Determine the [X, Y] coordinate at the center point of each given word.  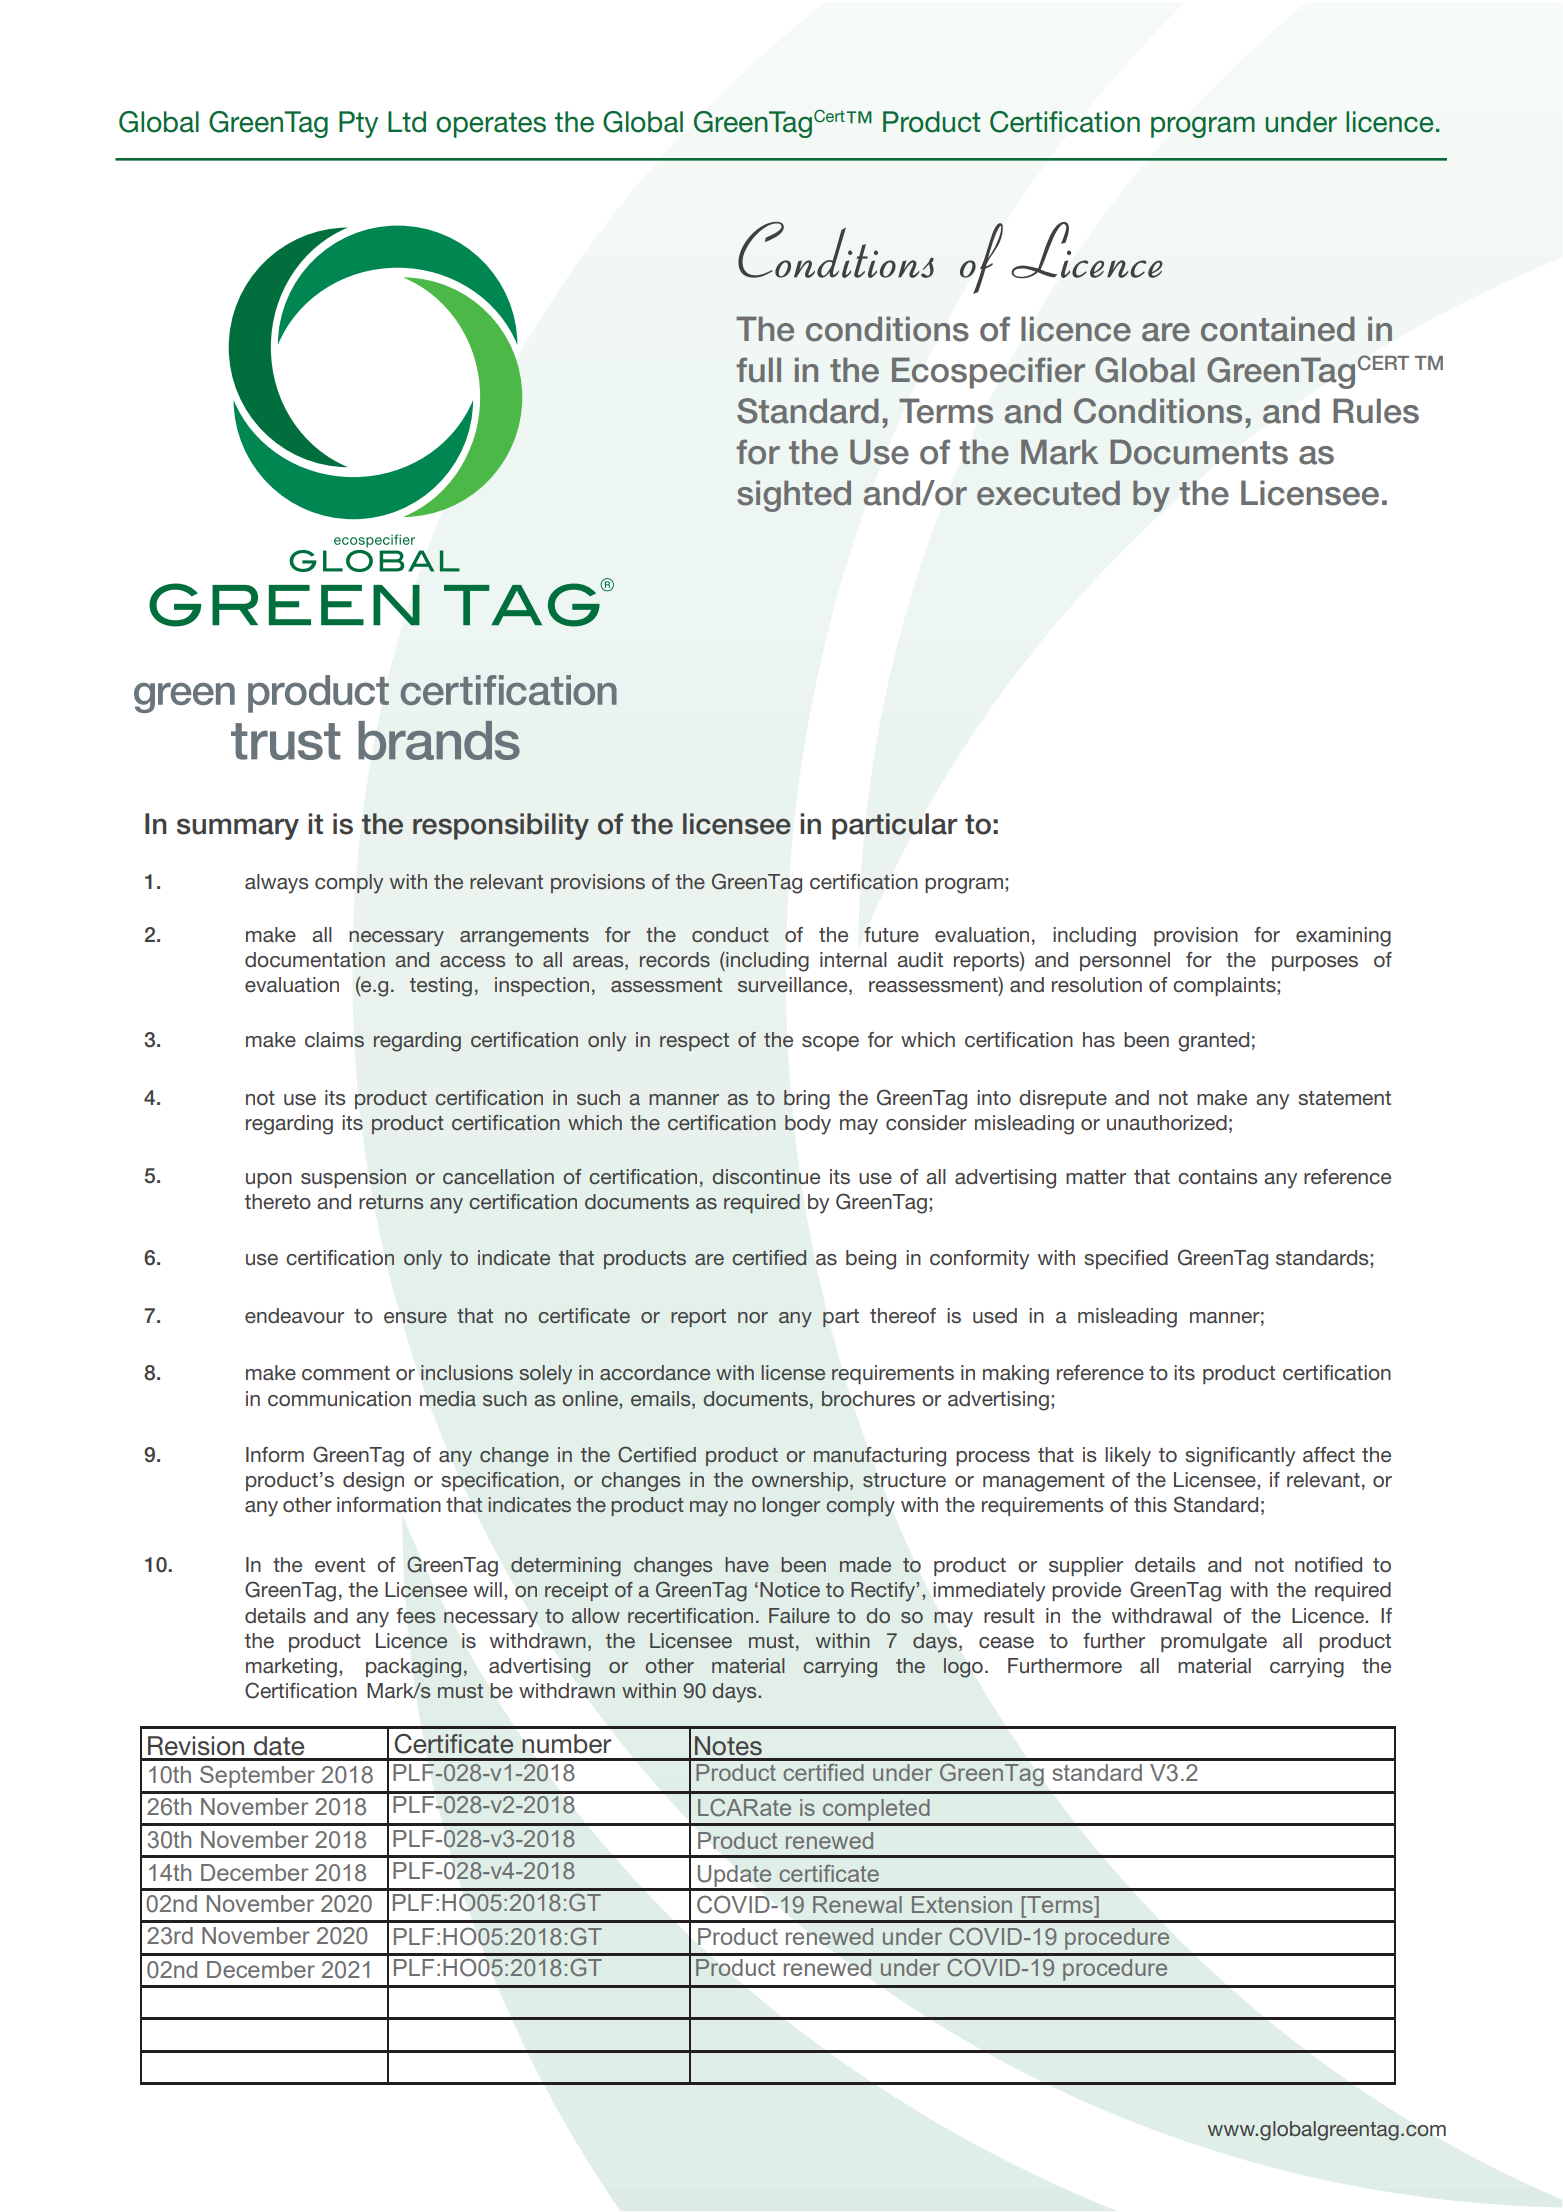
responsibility [501, 826]
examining [1343, 937]
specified [1126, 1259]
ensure [415, 1317]
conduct [730, 934]
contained [1278, 329]
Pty [358, 124]
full [758, 370]
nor [753, 1317]
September [257, 1776]
